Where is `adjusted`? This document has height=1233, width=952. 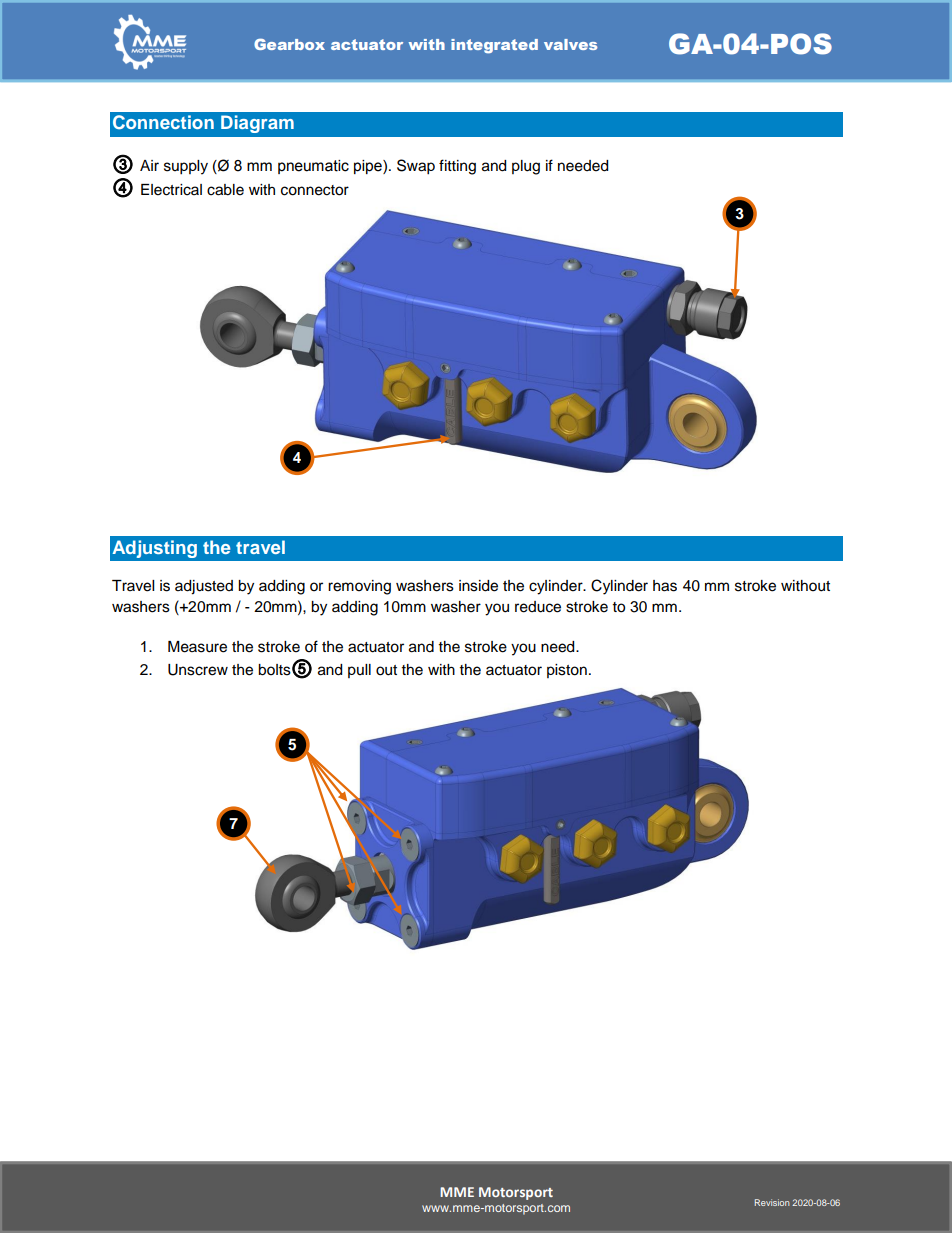 adjusted is located at coordinates (204, 587).
